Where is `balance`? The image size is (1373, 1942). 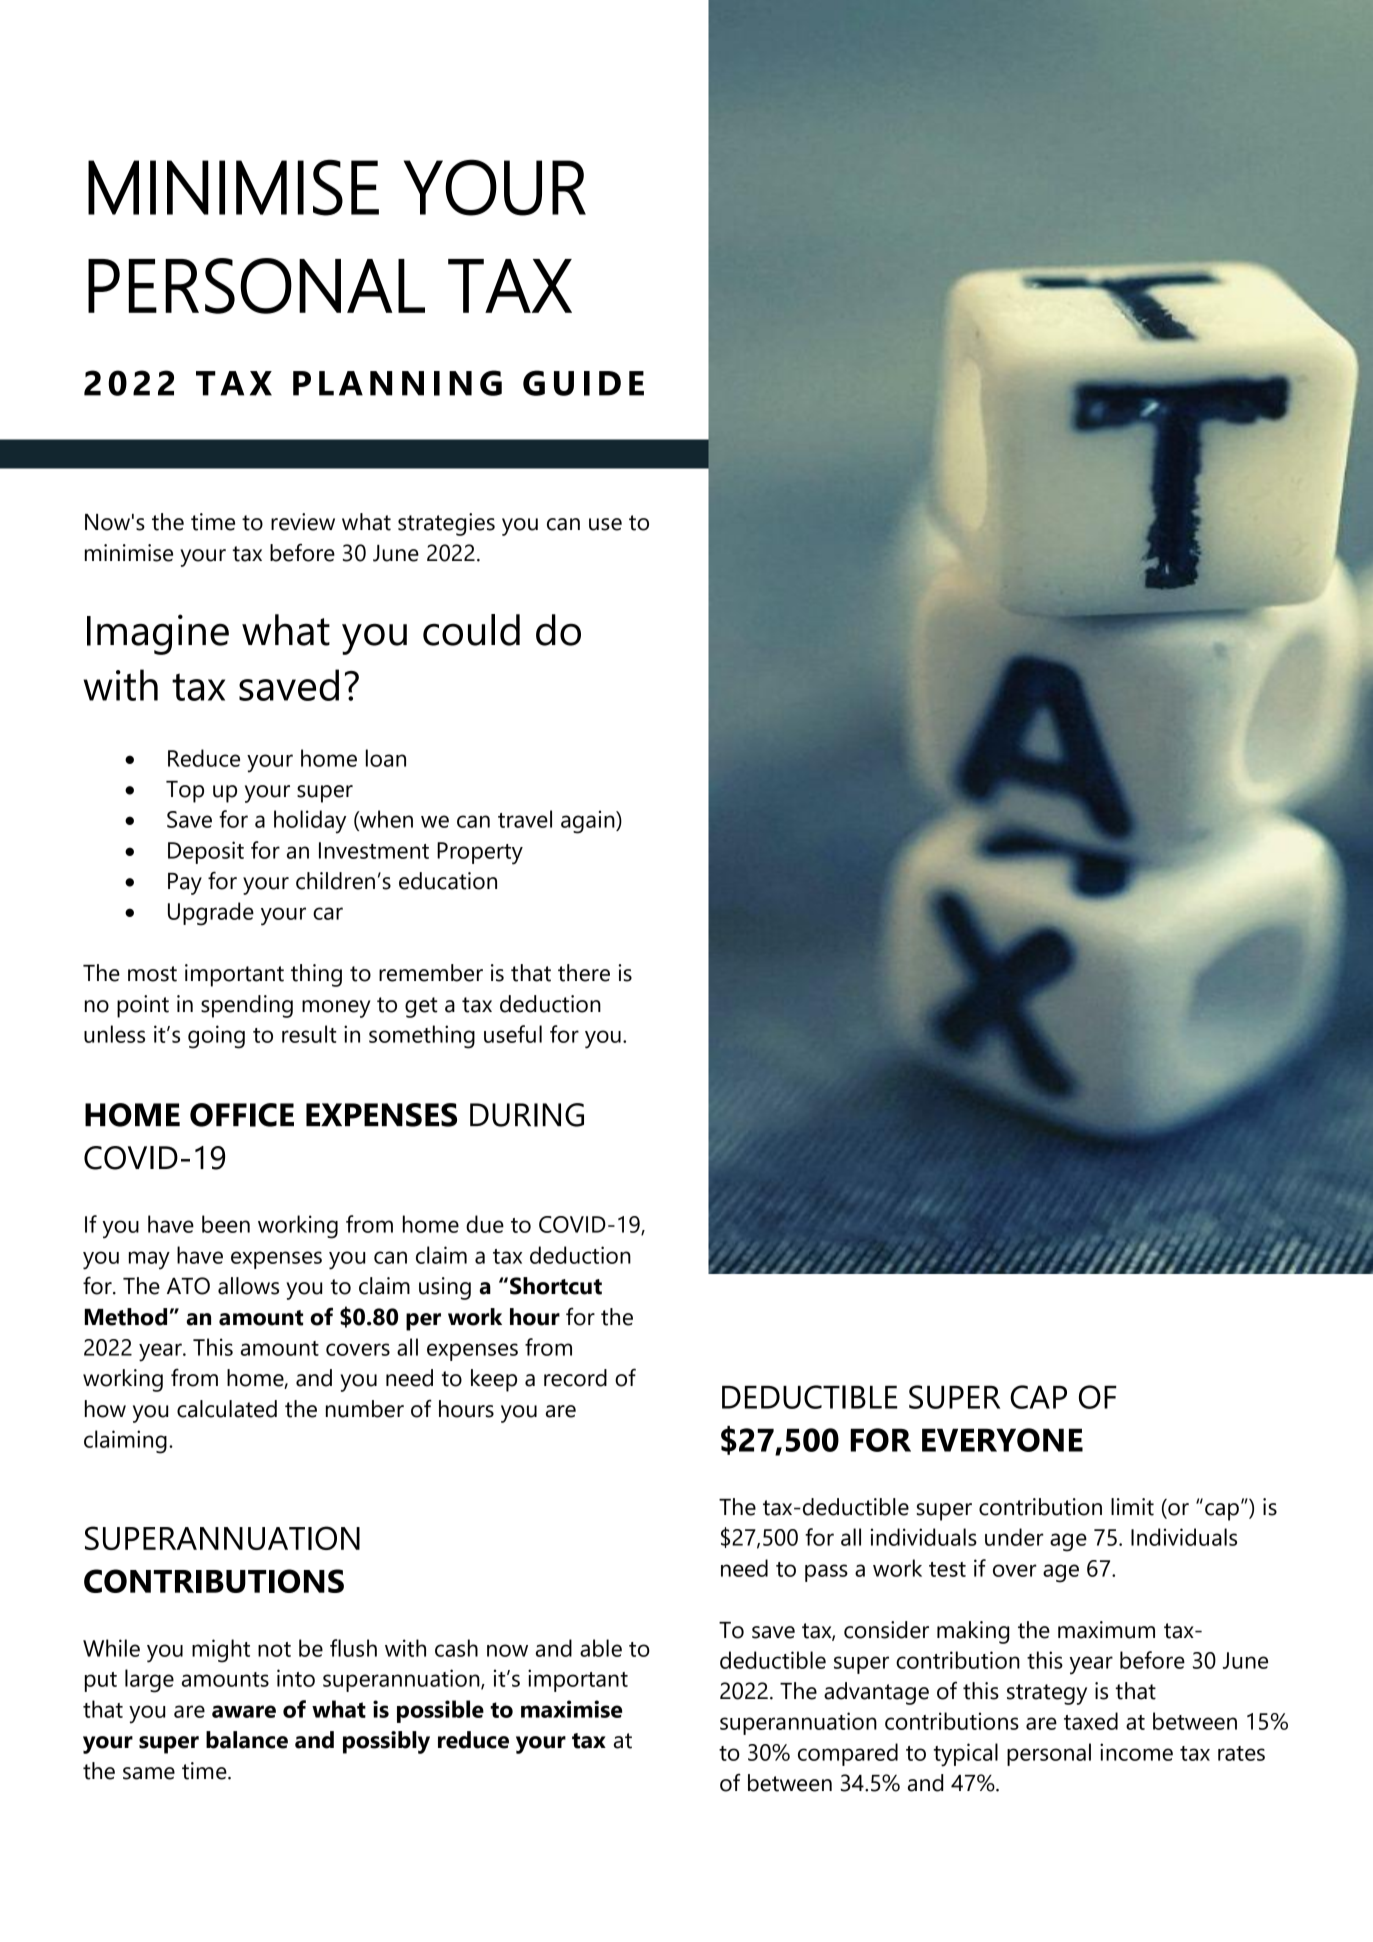
balance is located at coordinates (247, 1740).
